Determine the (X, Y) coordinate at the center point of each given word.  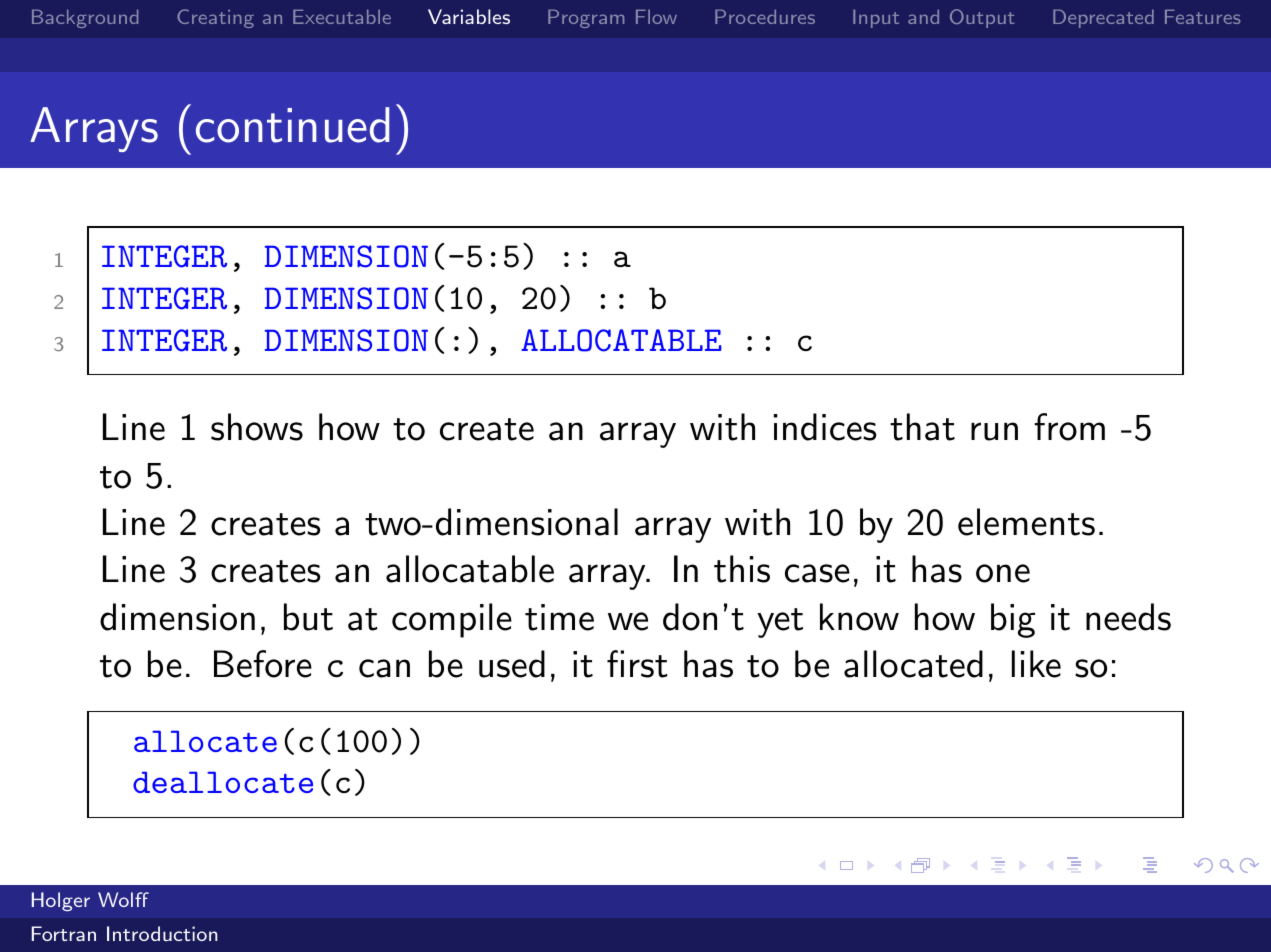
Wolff (123, 899)
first (637, 664)
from (1069, 427)
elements (1026, 522)
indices (825, 427)
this (742, 569)
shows (257, 427)
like (1036, 664)
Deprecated (1103, 18)
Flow (656, 16)
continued (292, 125)
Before (263, 664)
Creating (215, 18)
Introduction (162, 933)
